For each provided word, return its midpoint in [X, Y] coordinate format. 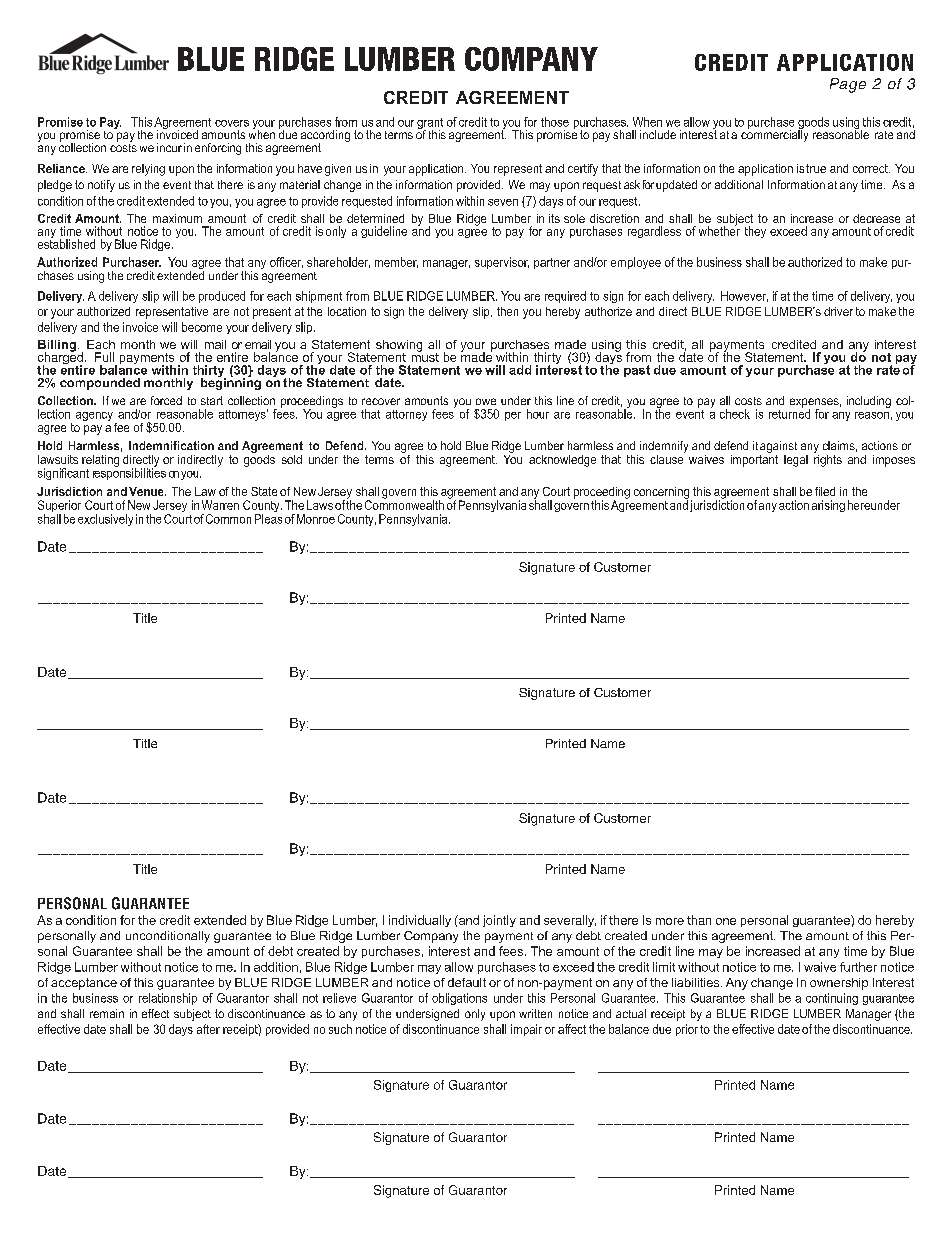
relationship [168, 999]
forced [166, 400]
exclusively [105, 520]
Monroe [316, 519]
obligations [459, 999]
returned [789, 413]
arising [828, 506]
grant [430, 125]
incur [169, 147]
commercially [774, 135]
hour [538, 414]
